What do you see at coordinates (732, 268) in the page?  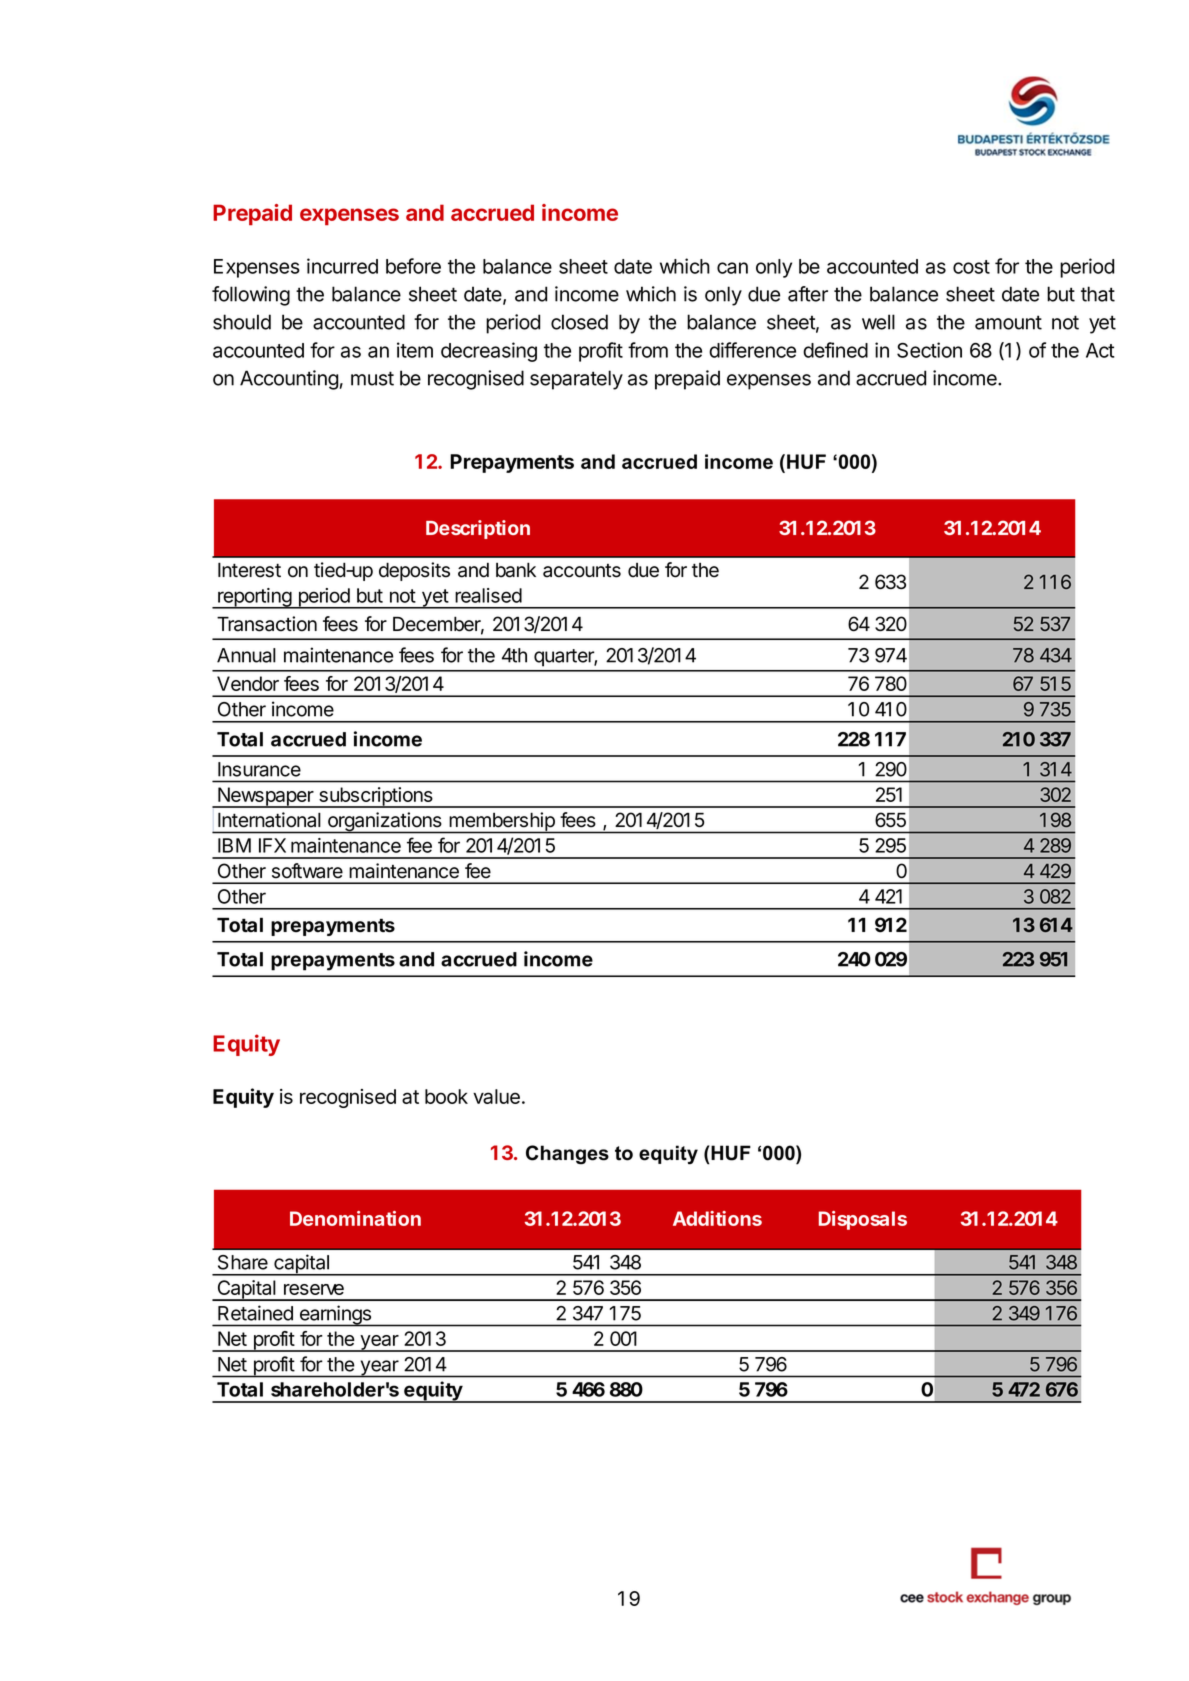 I see `can` at bounding box center [732, 268].
